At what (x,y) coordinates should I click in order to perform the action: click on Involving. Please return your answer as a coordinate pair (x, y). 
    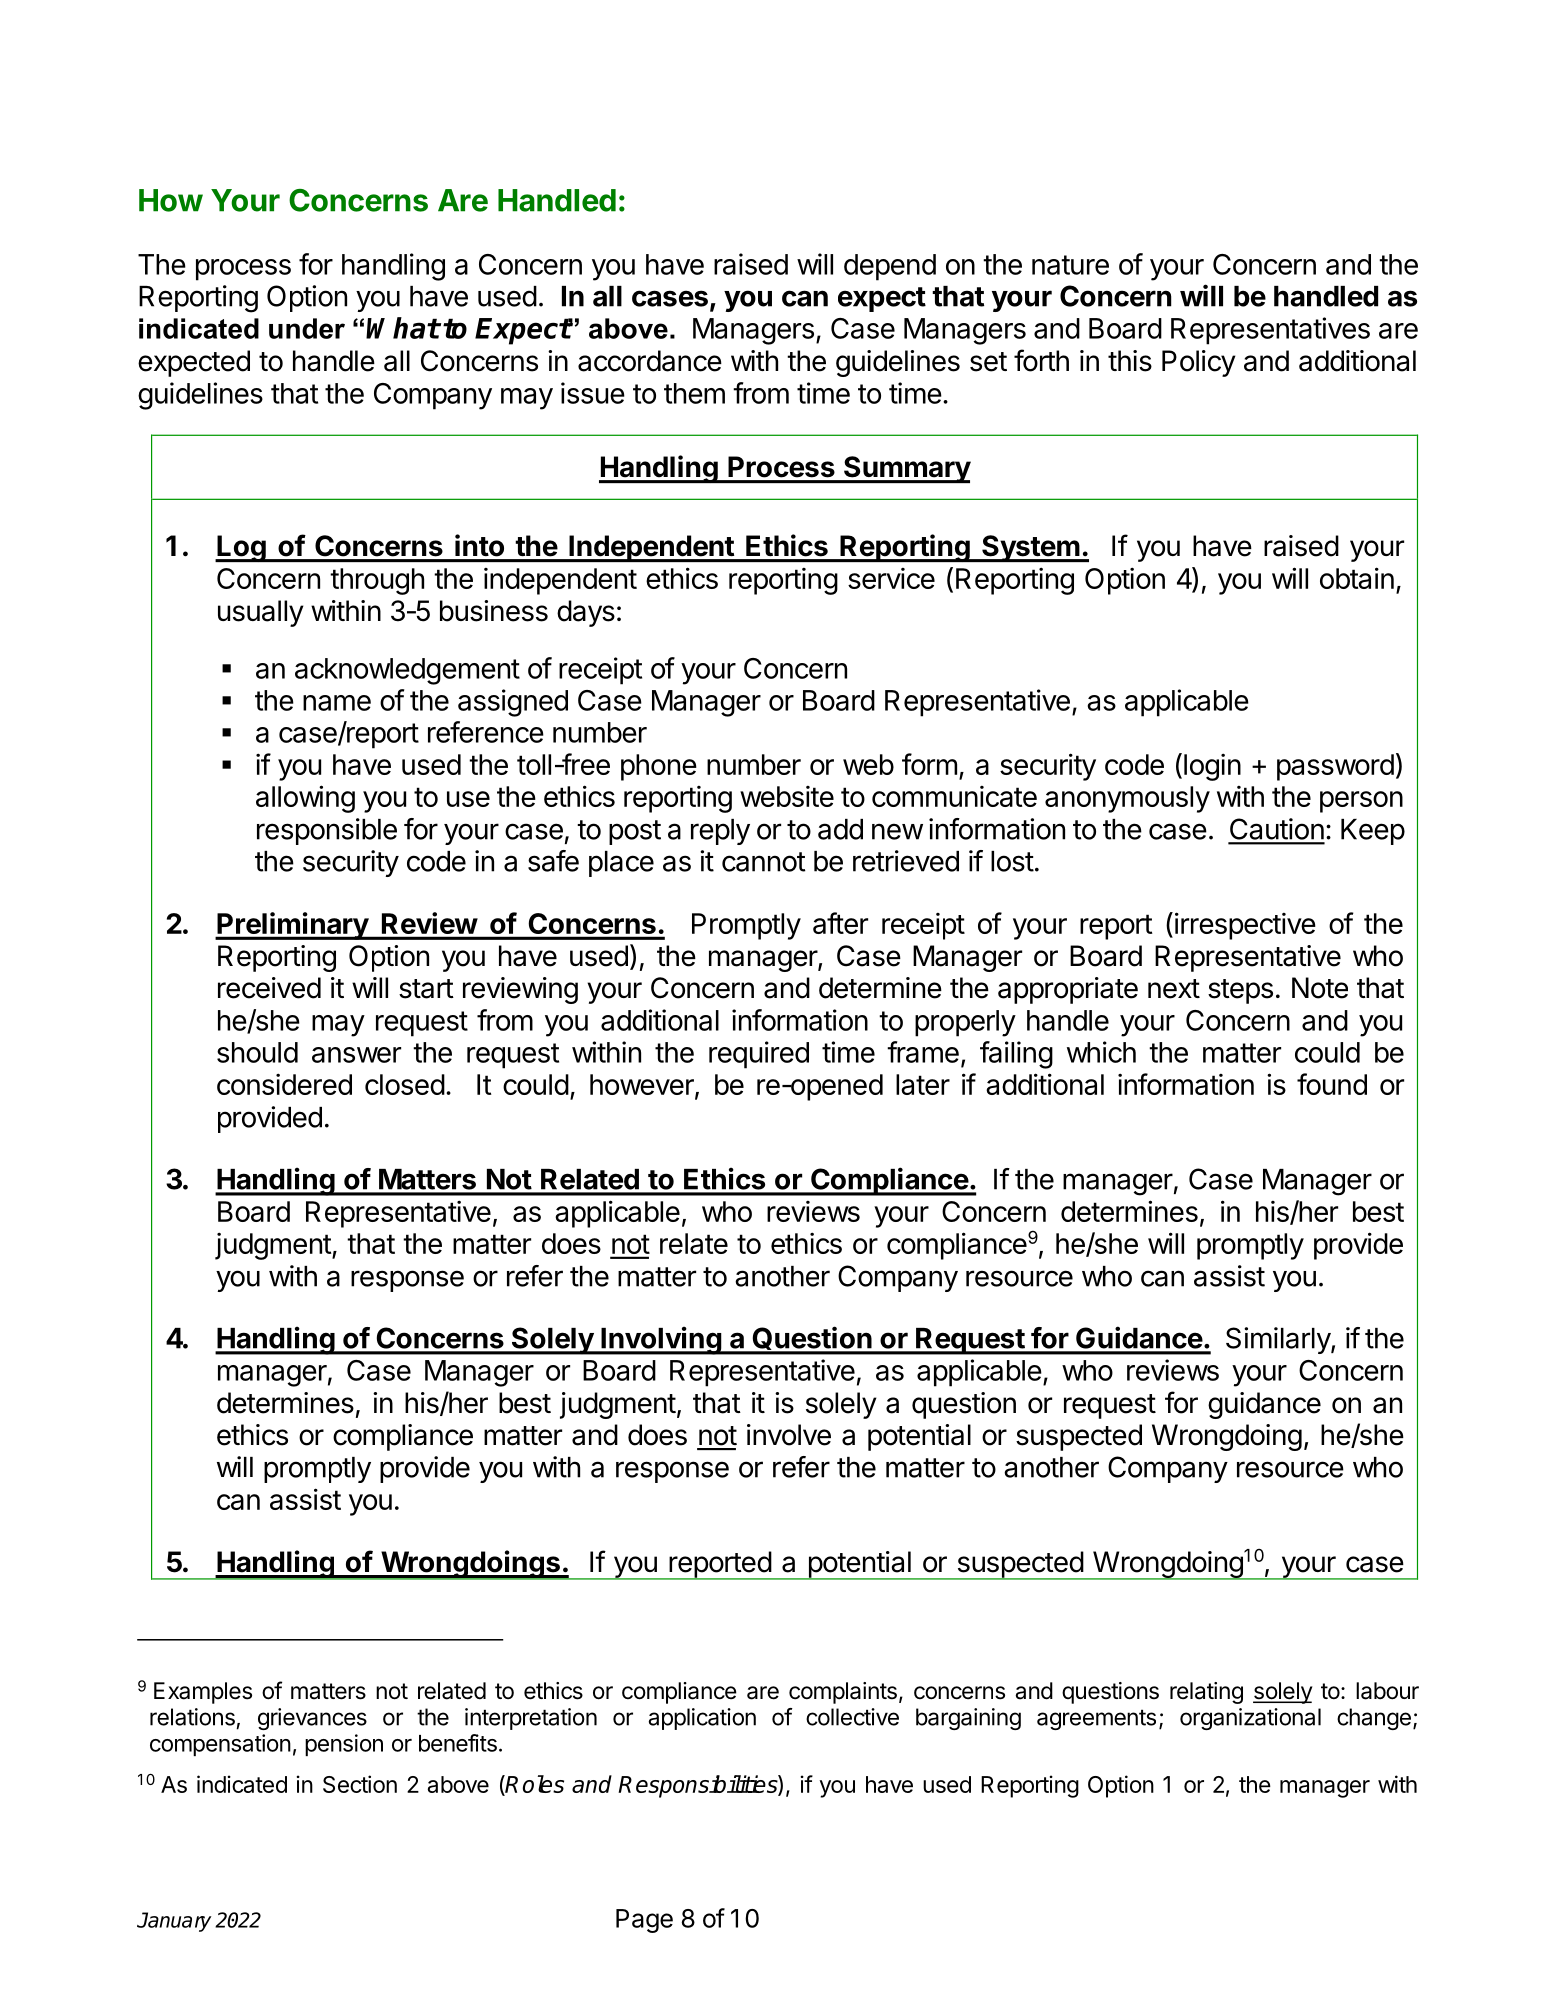
    Looking at the image, I should click on (661, 1340).
